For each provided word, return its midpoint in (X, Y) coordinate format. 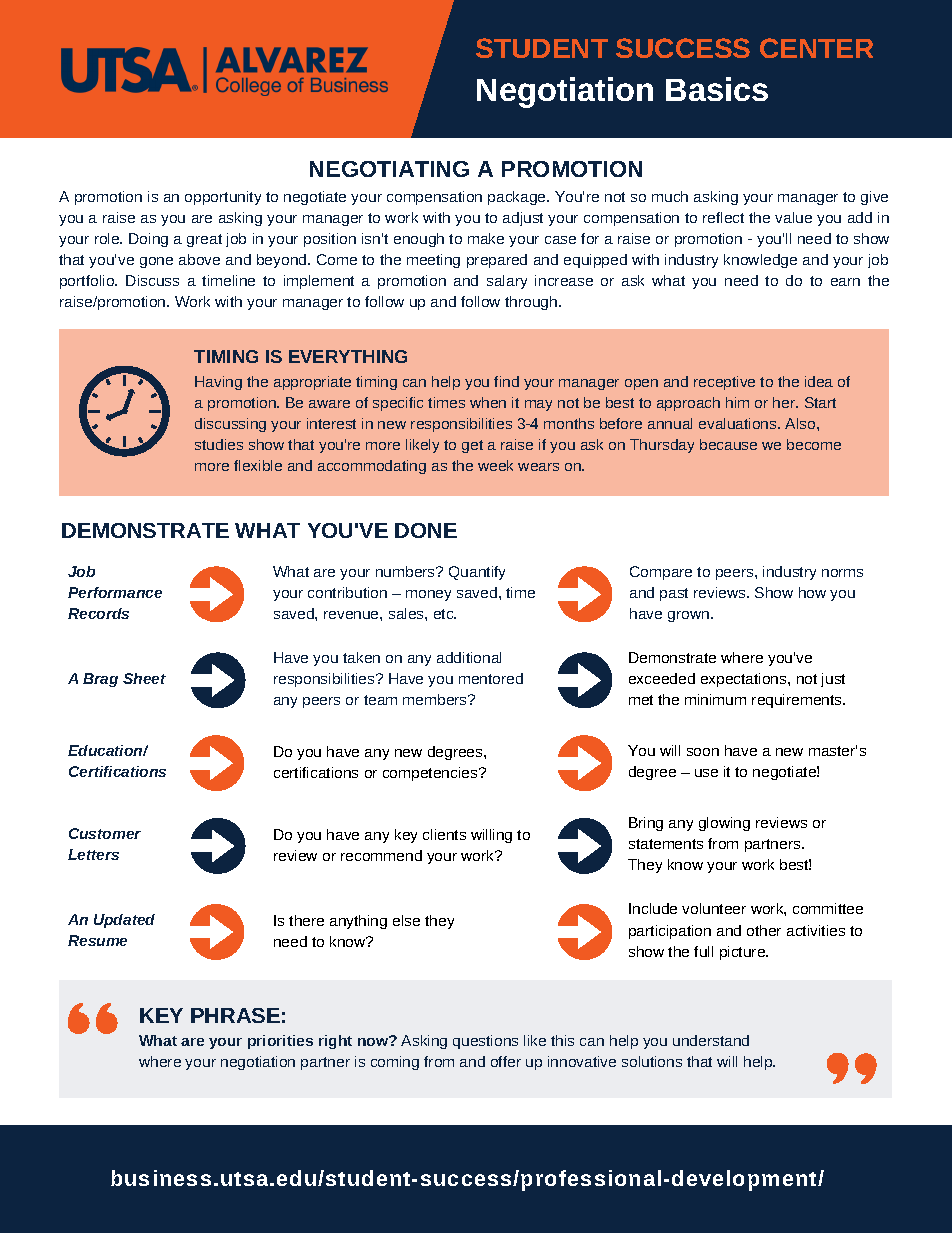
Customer (105, 833)
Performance (115, 592)
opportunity (223, 198)
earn (845, 282)
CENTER (816, 48)
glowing (724, 824)
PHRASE (235, 1015)
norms (842, 573)
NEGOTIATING (389, 169)
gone (156, 262)
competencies (431, 774)
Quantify (477, 573)
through (531, 303)
